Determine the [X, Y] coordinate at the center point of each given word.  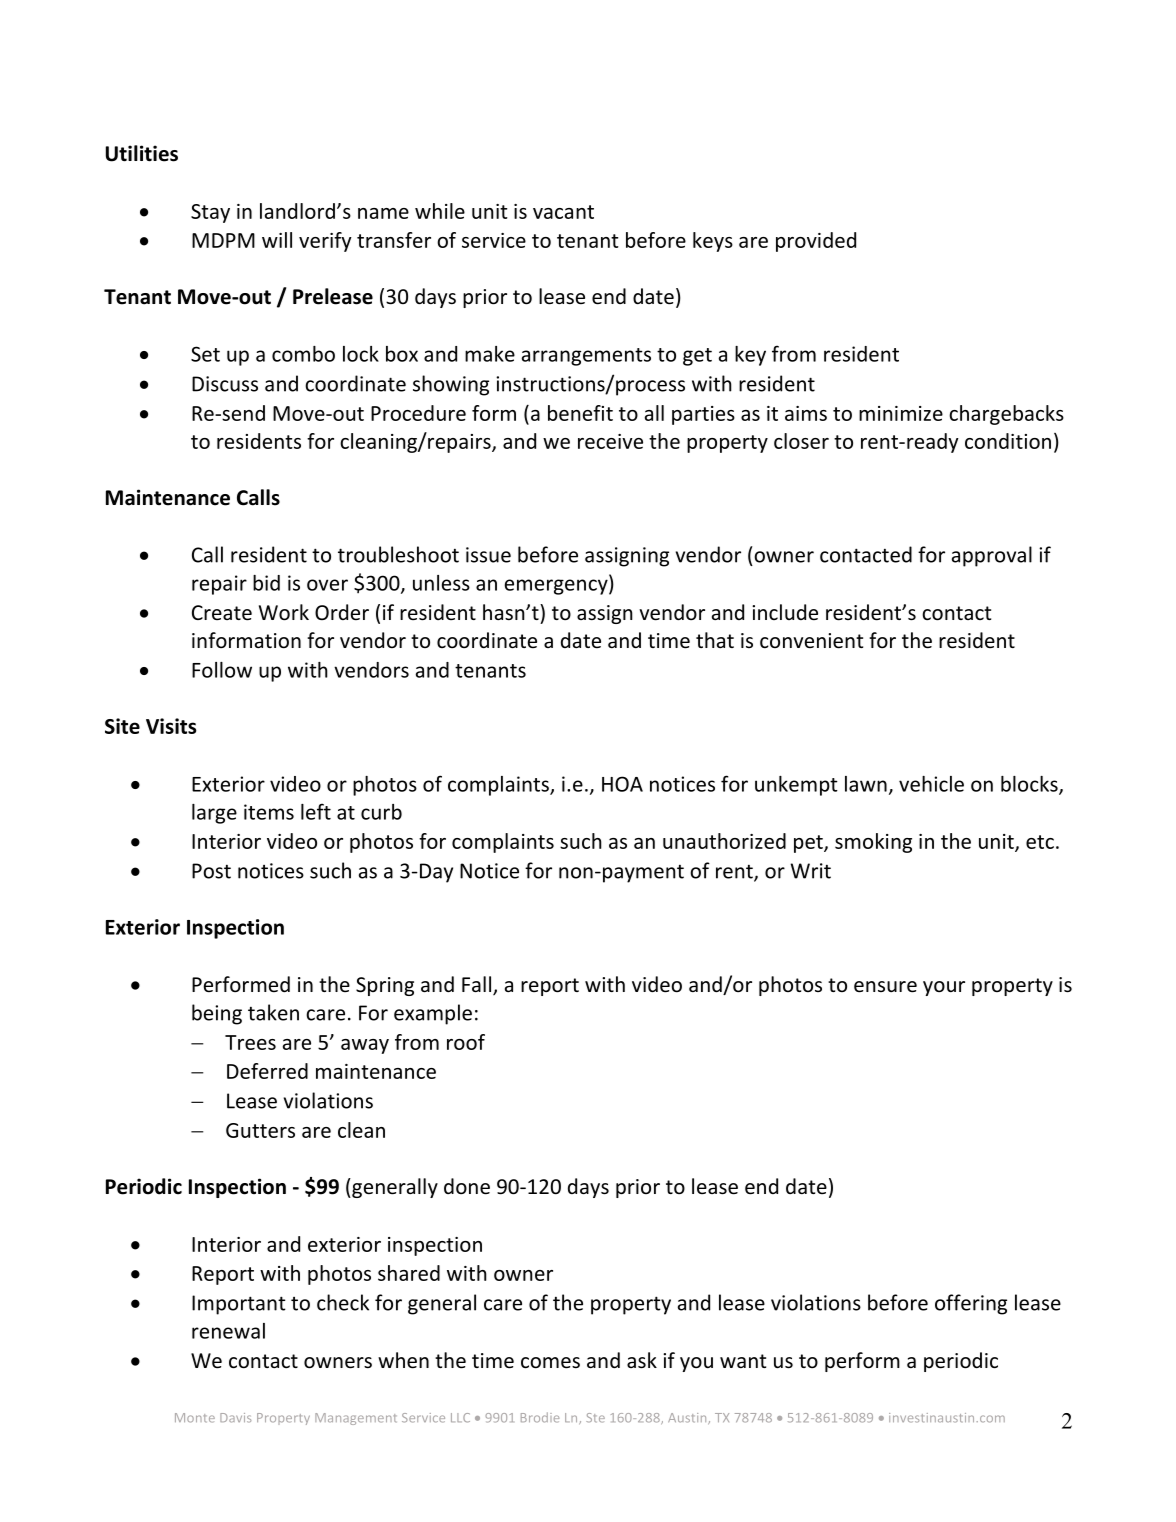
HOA [622, 784]
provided [816, 242]
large [214, 814]
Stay [210, 213]
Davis [235, 1418]
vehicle [931, 784]
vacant [563, 212]
